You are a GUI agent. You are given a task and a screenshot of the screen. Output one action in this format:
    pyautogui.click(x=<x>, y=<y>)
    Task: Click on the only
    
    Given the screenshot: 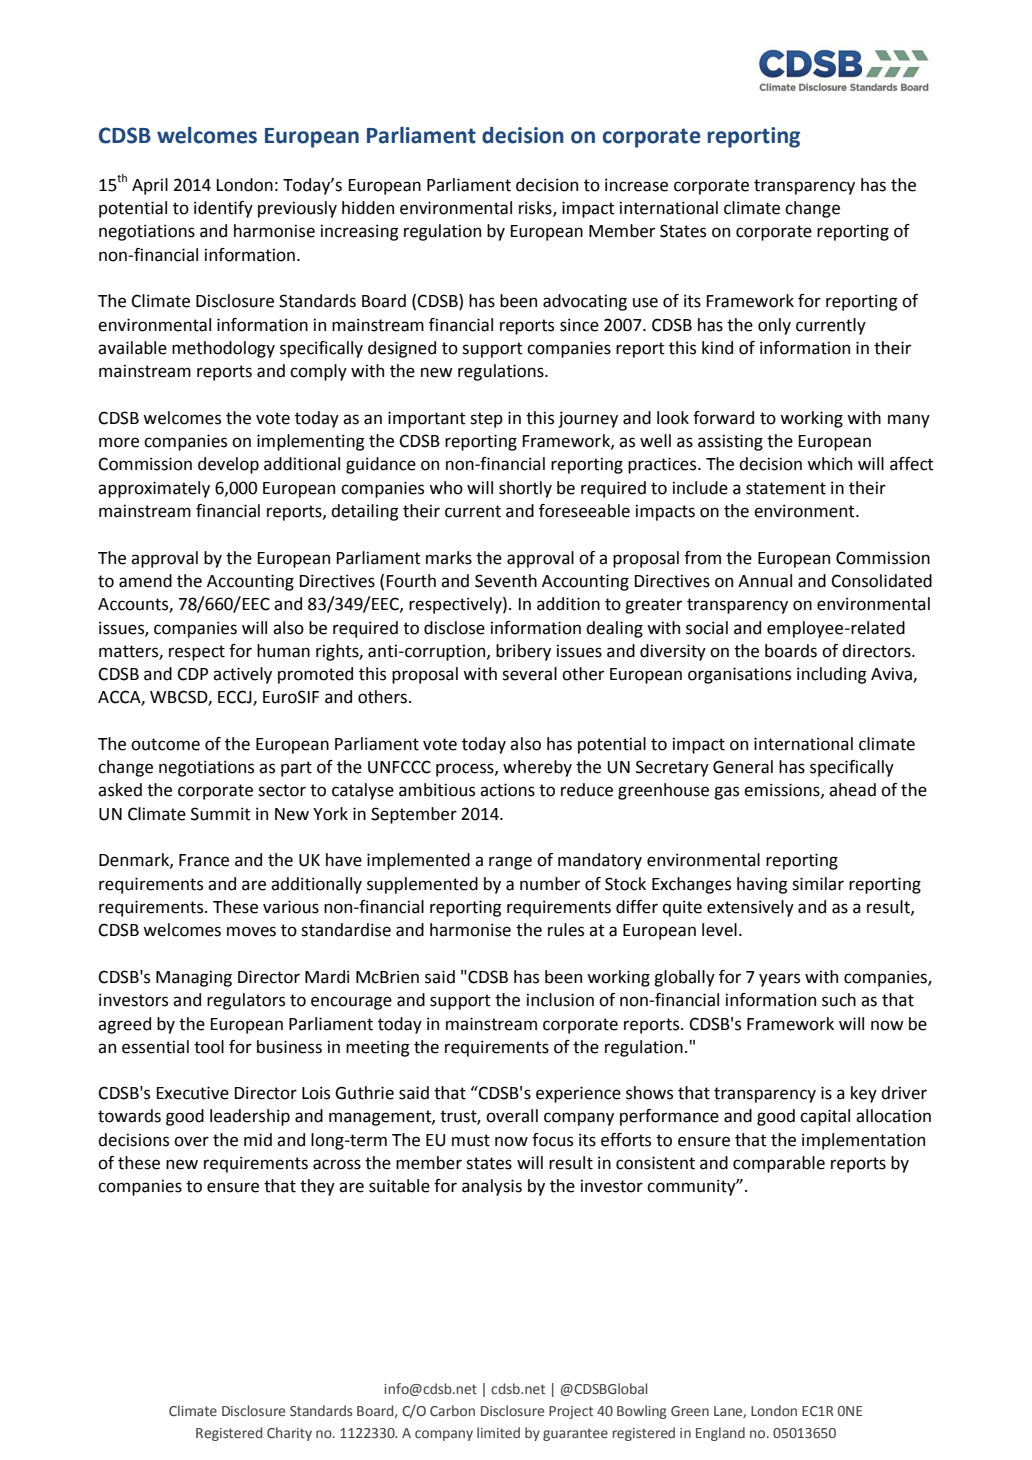 What is the action you would take?
    pyautogui.click(x=774, y=326)
